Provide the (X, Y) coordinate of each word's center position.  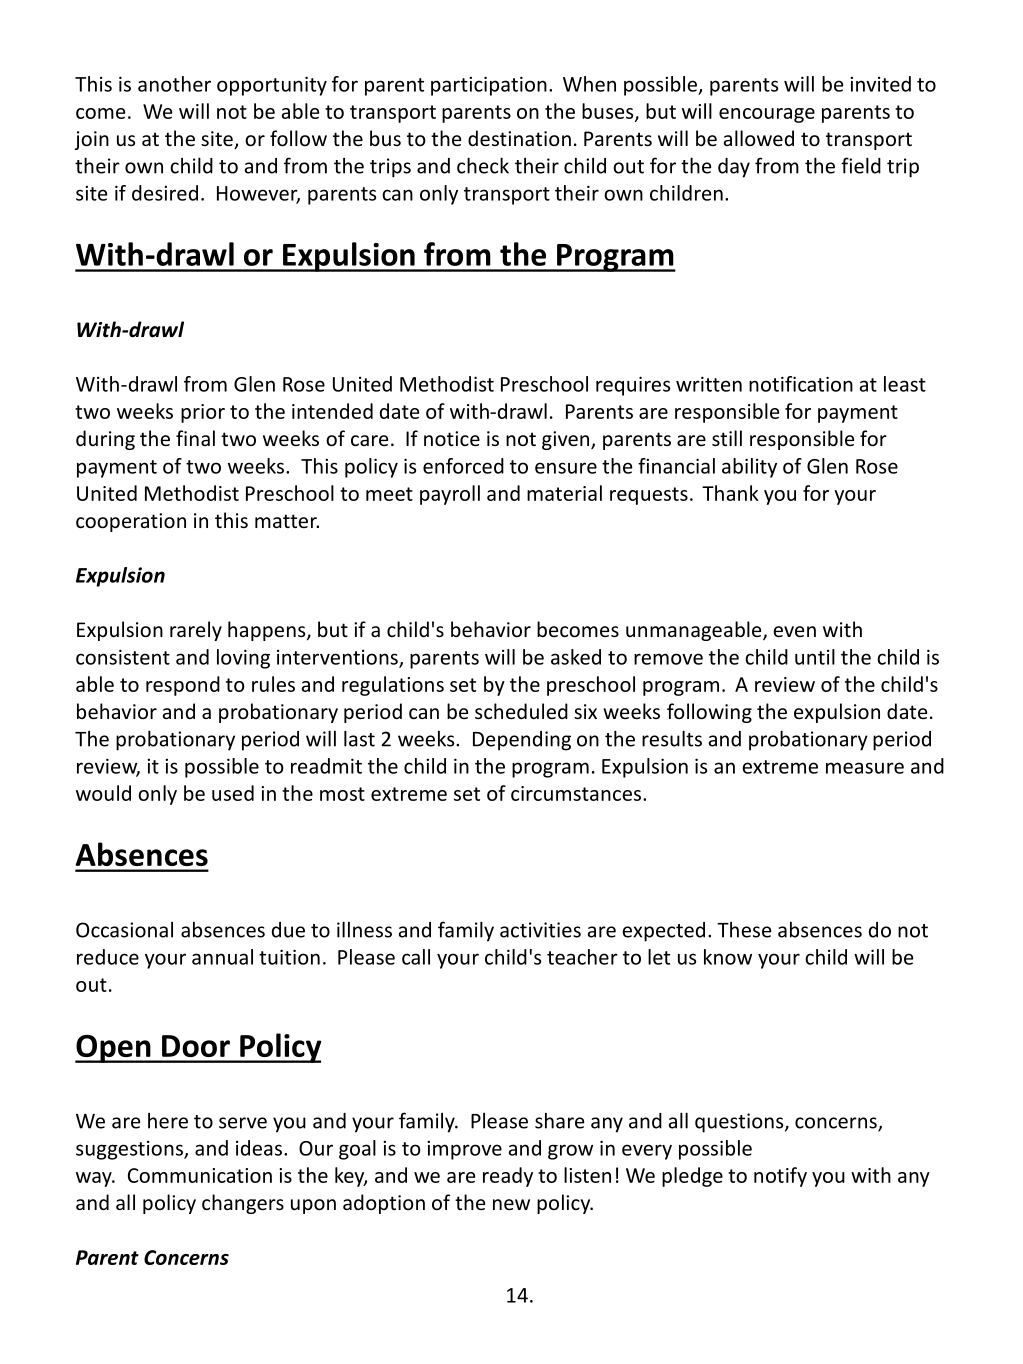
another (174, 84)
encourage (767, 115)
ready (508, 1177)
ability (749, 468)
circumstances (576, 793)
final (195, 438)
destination (519, 138)
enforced (463, 466)
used (233, 793)
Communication (200, 1175)
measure (865, 768)
